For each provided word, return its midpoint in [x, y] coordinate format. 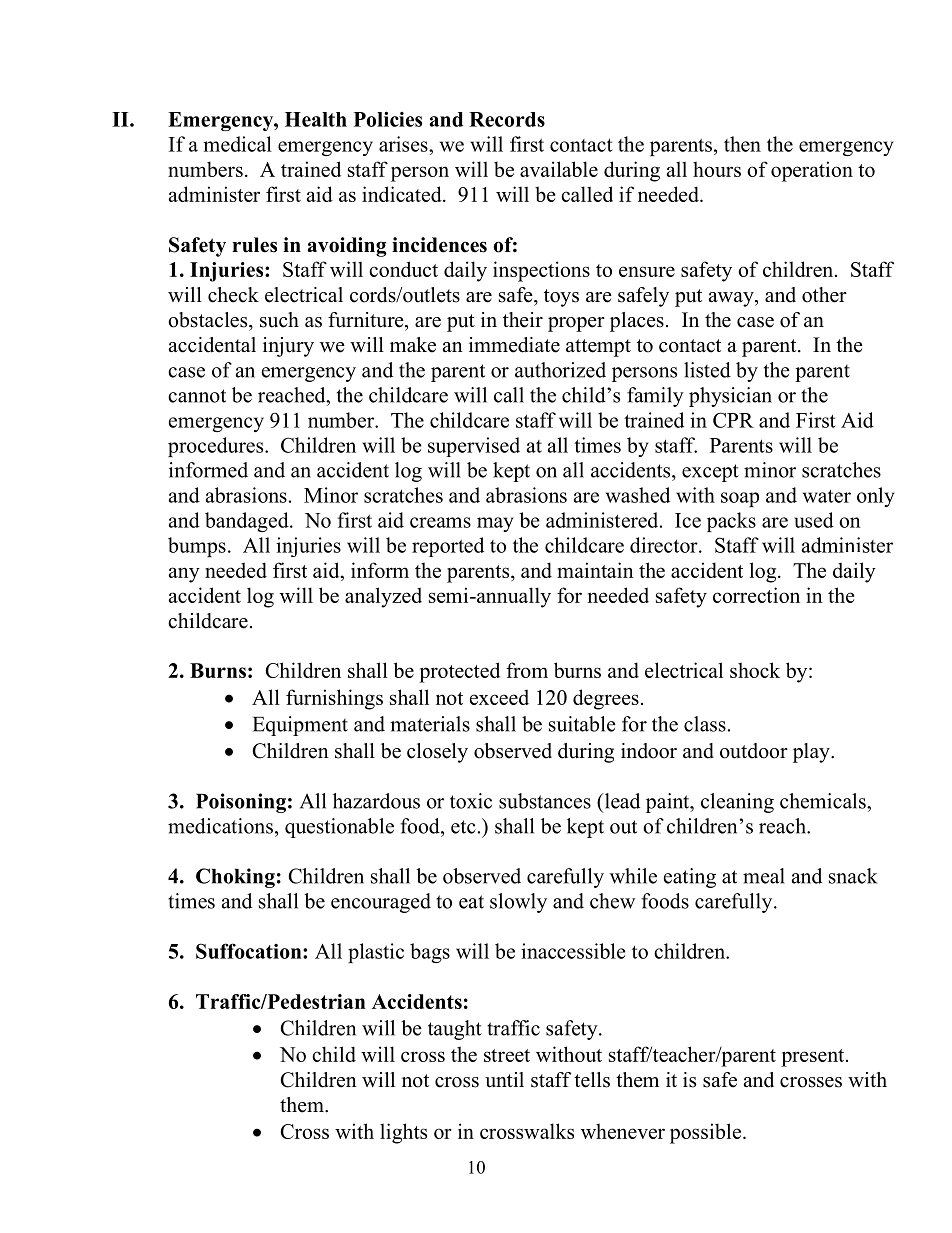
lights [403, 1133]
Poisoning [241, 803]
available [559, 169]
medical [237, 144]
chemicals [824, 801]
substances [545, 801]
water [827, 496]
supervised [474, 447]
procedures [217, 447]
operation [812, 171]
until [504, 1080]
